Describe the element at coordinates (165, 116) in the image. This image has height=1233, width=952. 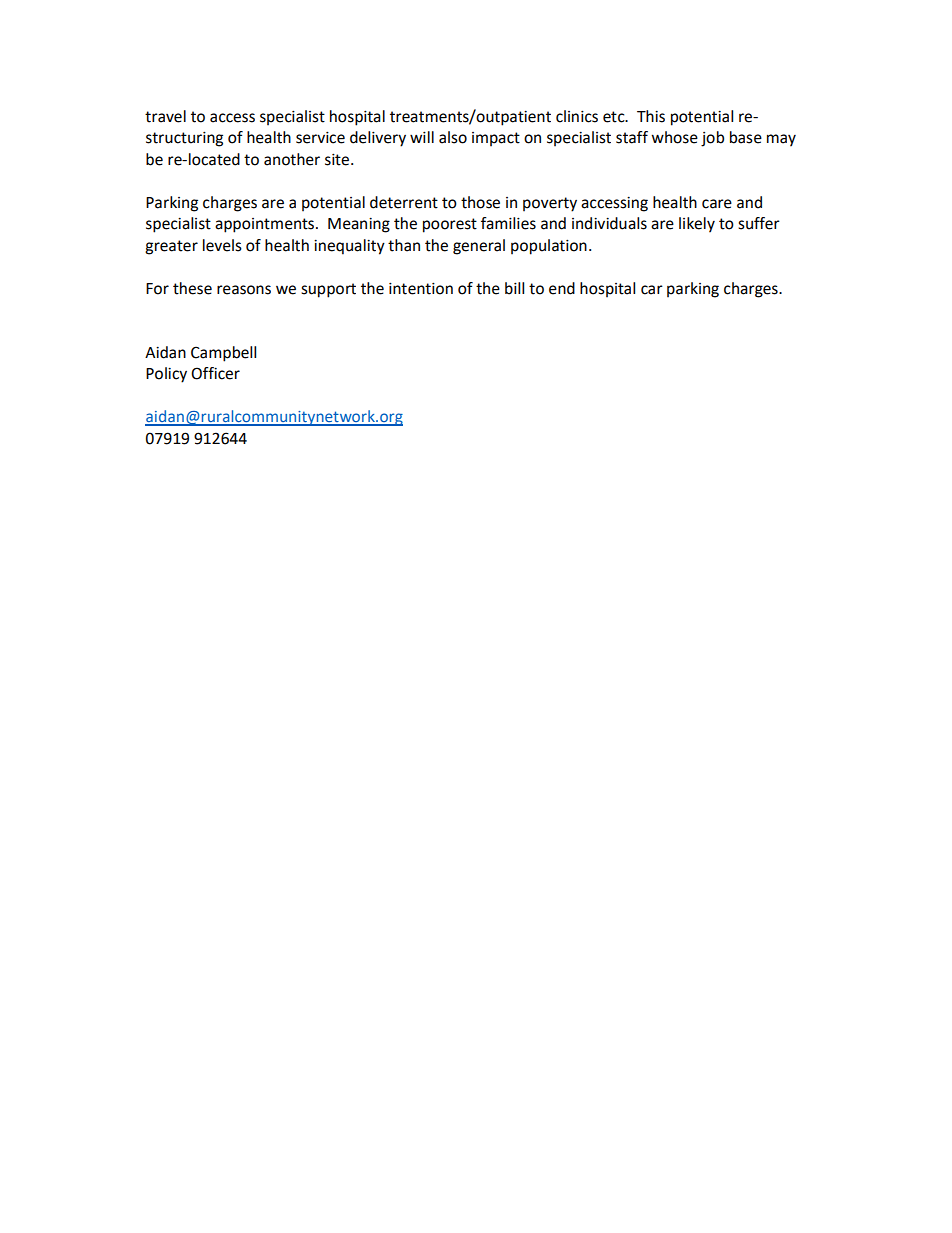
I see `travel` at that location.
